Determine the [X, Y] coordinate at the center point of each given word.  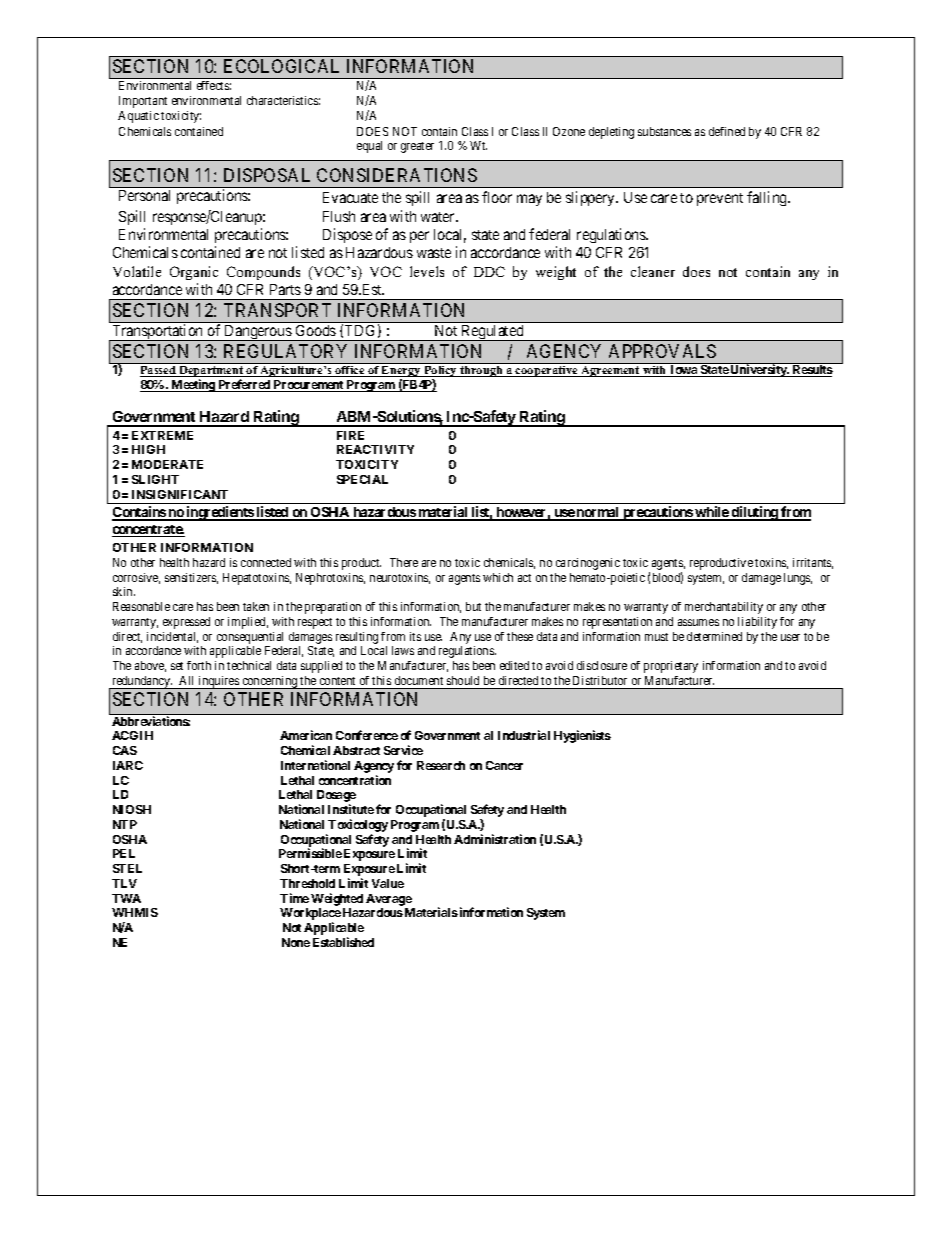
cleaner [653, 271]
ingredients [220, 513]
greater [417, 147]
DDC [489, 271]
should [463, 680]
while [712, 513]
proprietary [671, 667]
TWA [126, 898]
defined [727, 131]
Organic [194, 273]
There [404, 562]
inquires [218, 682]
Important [143, 102]
